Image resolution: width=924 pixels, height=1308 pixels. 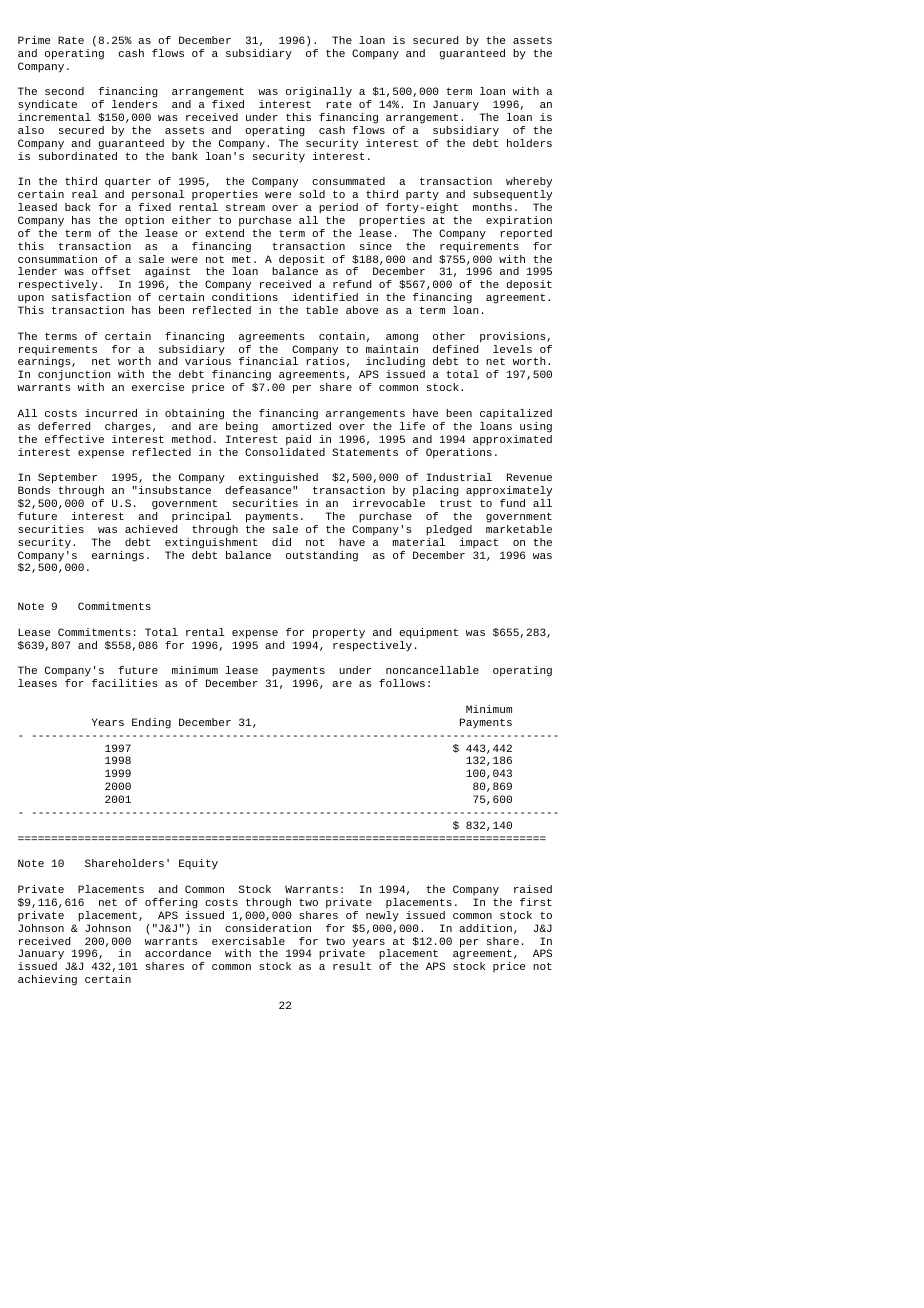 I want to click on facilities, so click(x=125, y=683).
